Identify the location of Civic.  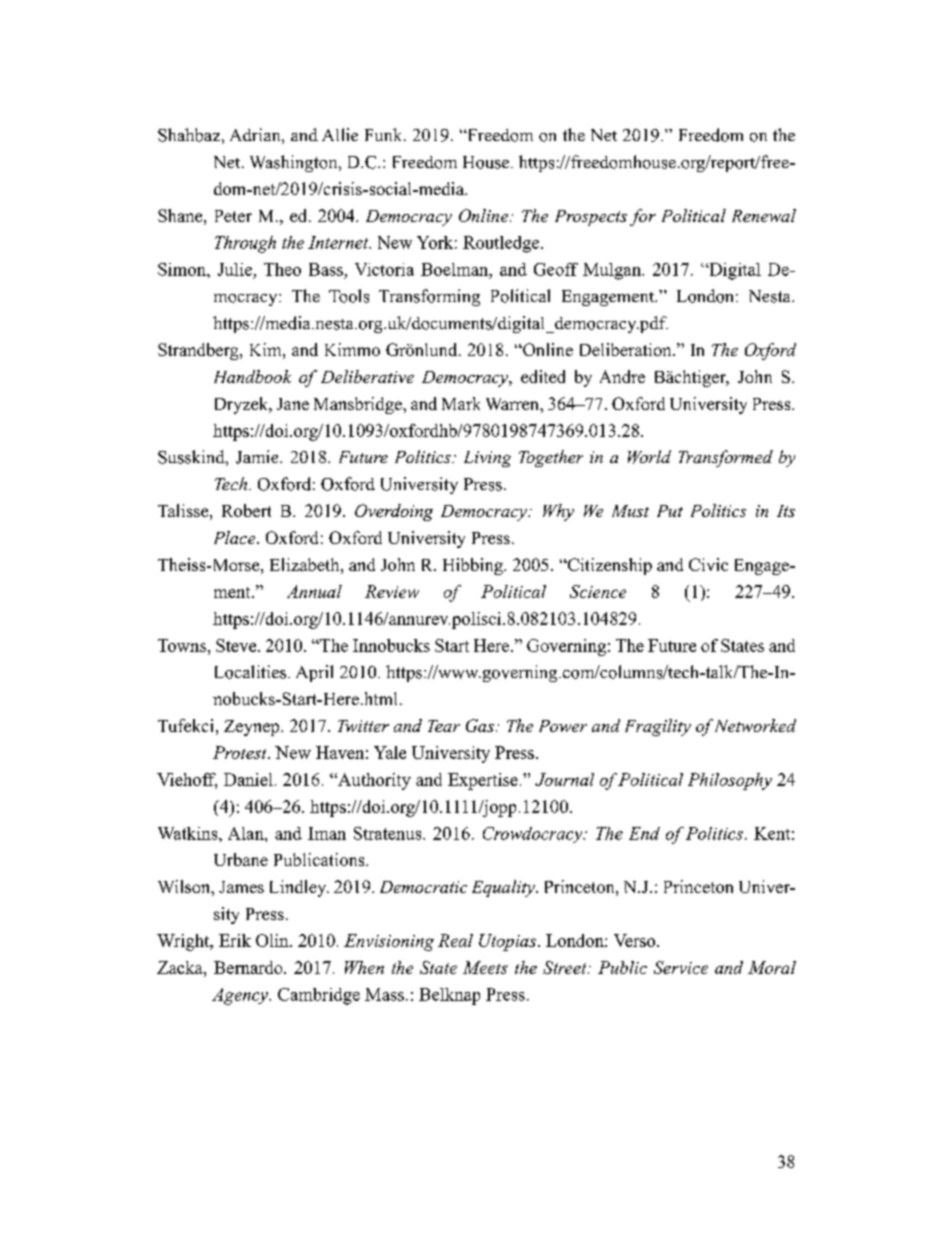
(708, 564).
